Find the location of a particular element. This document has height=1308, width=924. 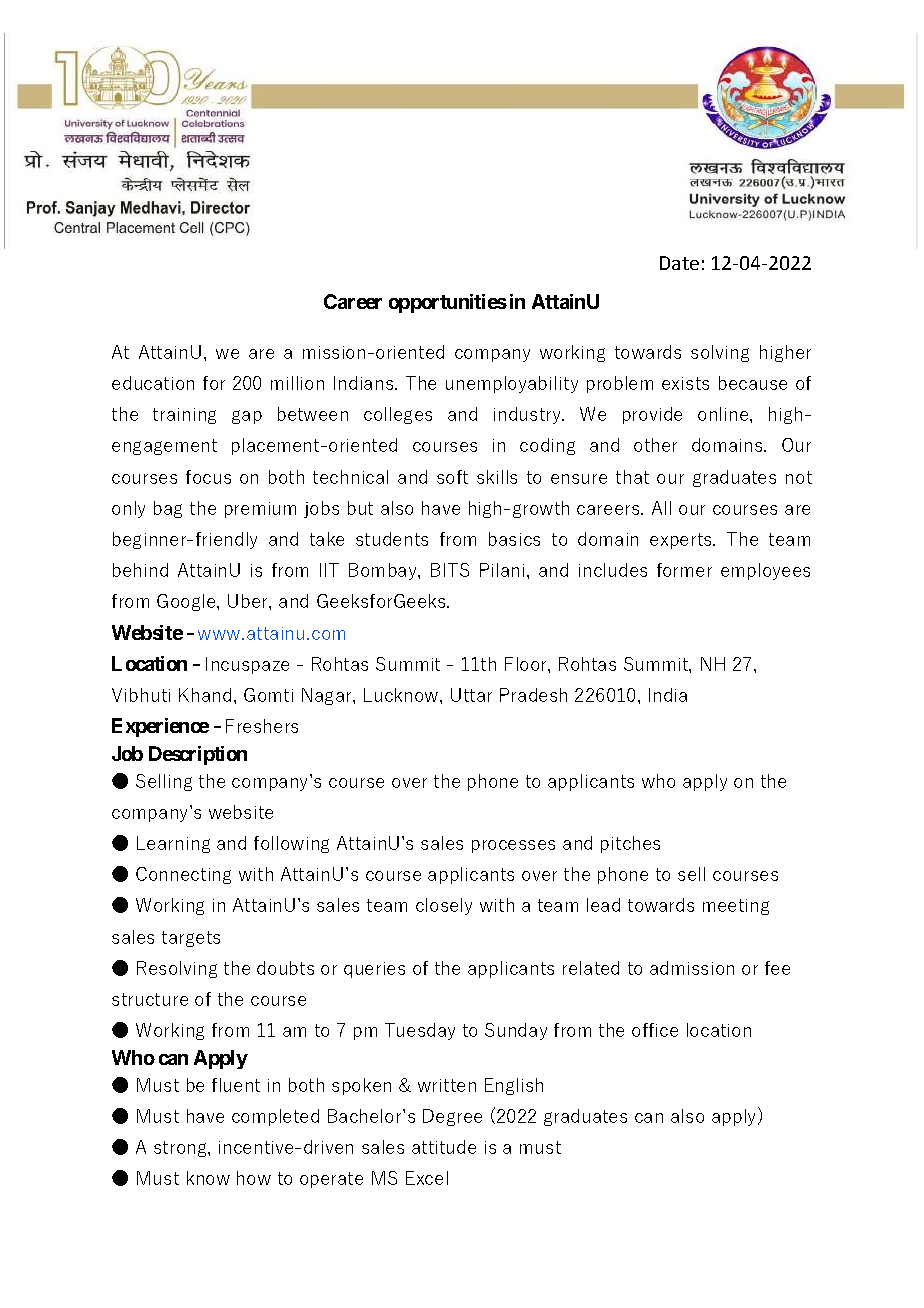

education is located at coordinates (153, 383).
